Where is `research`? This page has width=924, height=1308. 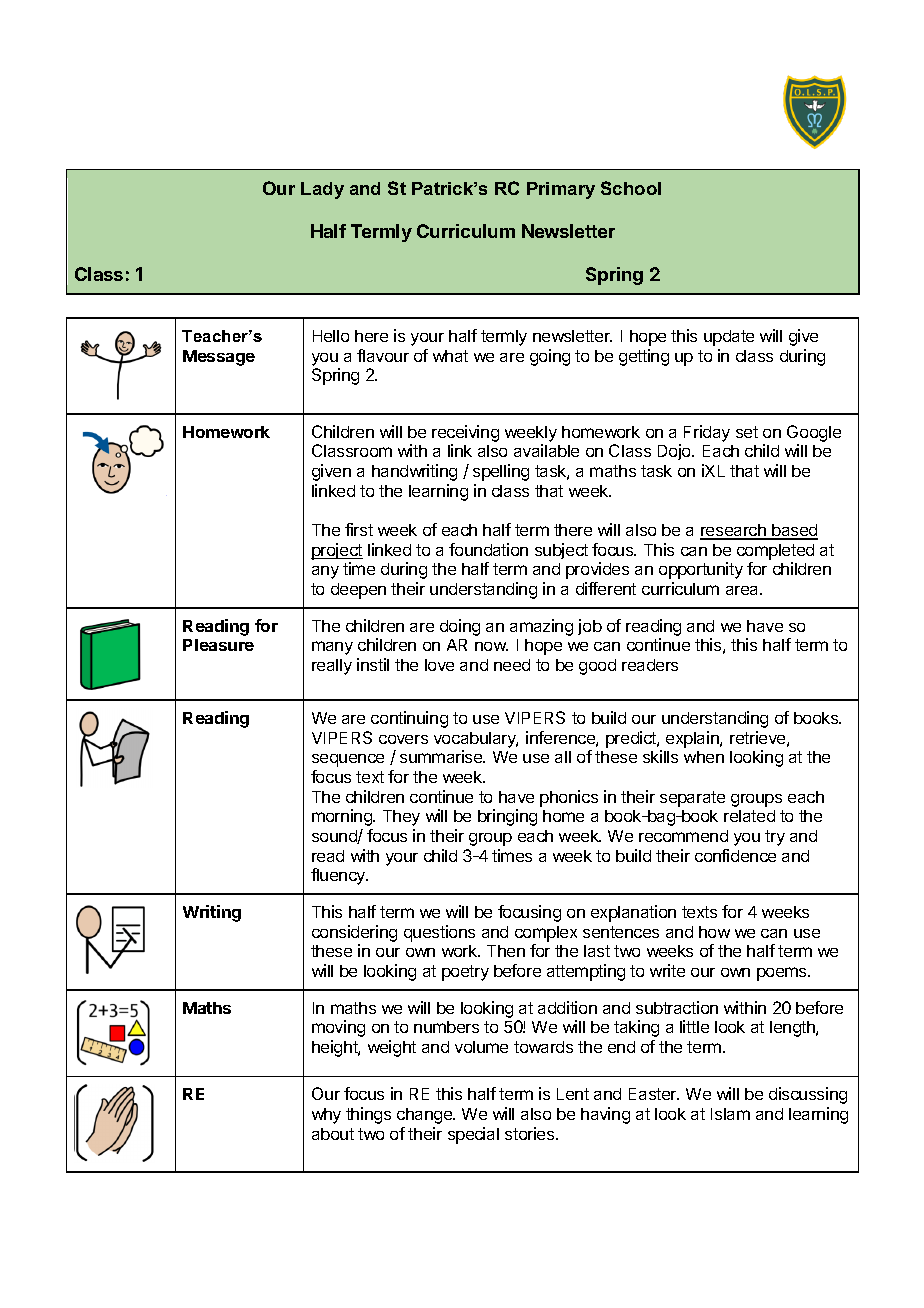 research is located at coordinates (734, 531).
